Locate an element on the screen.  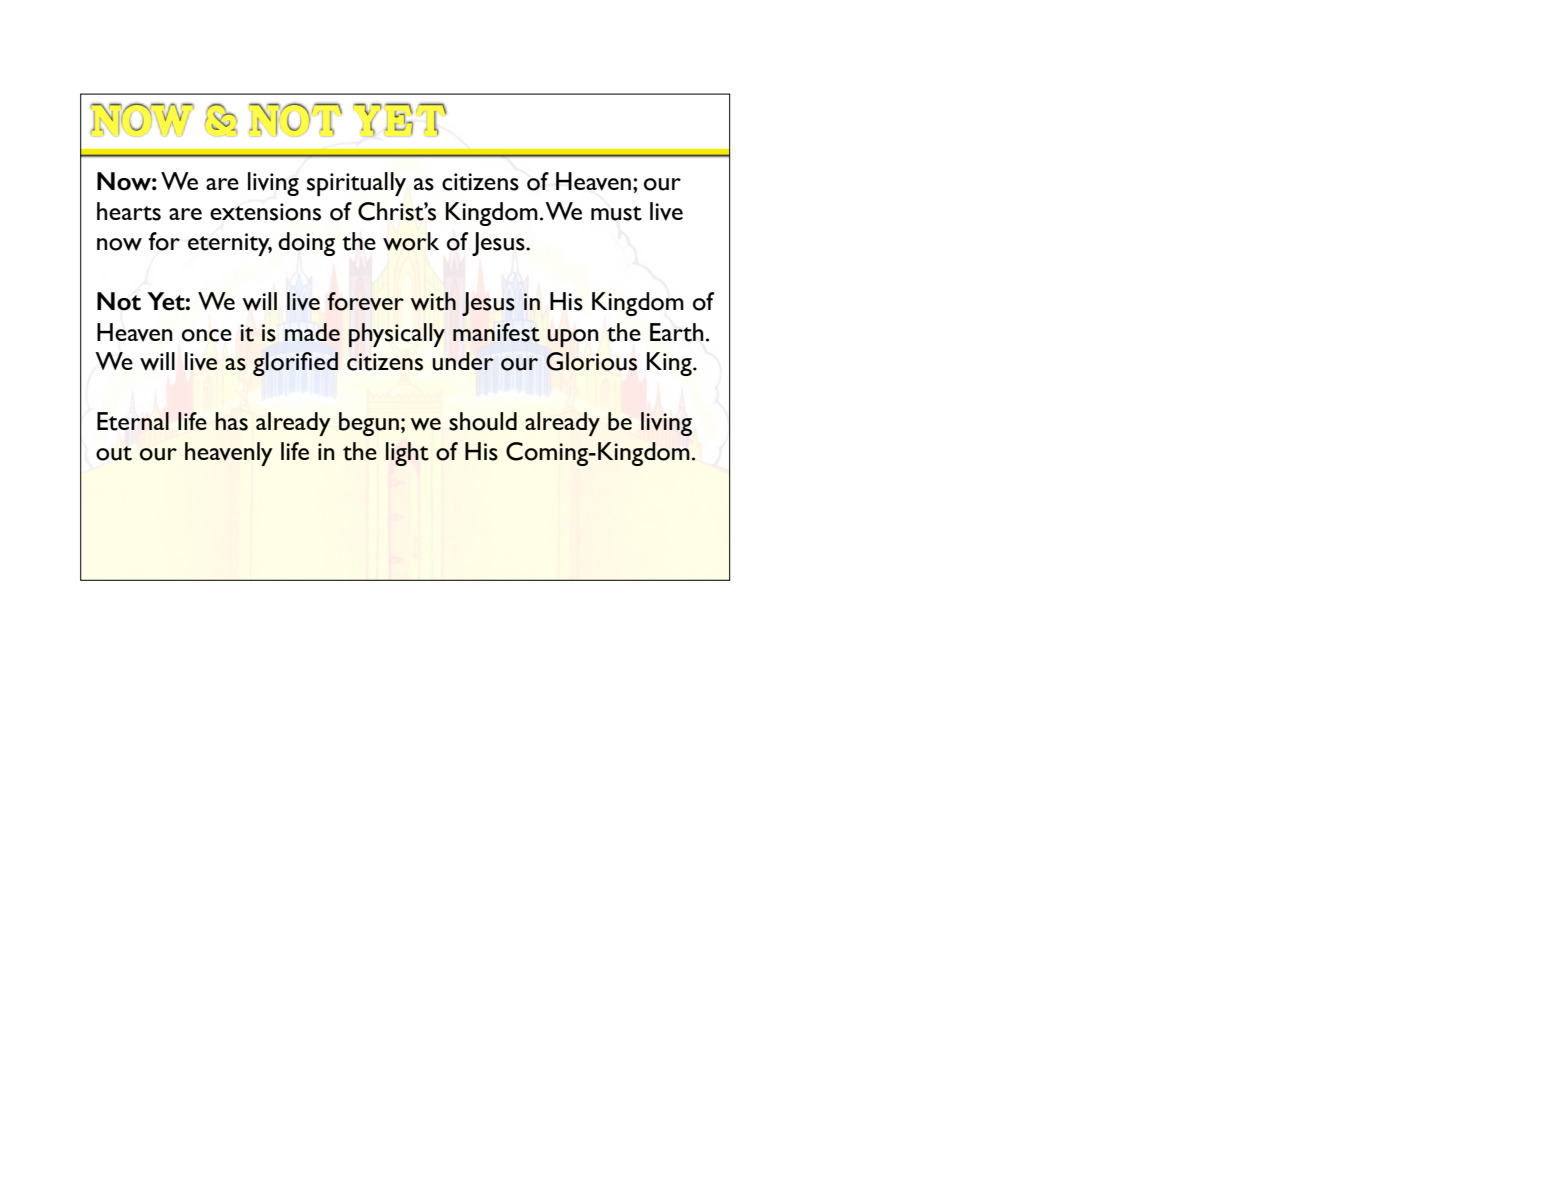
must is located at coordinates (616, 213).
